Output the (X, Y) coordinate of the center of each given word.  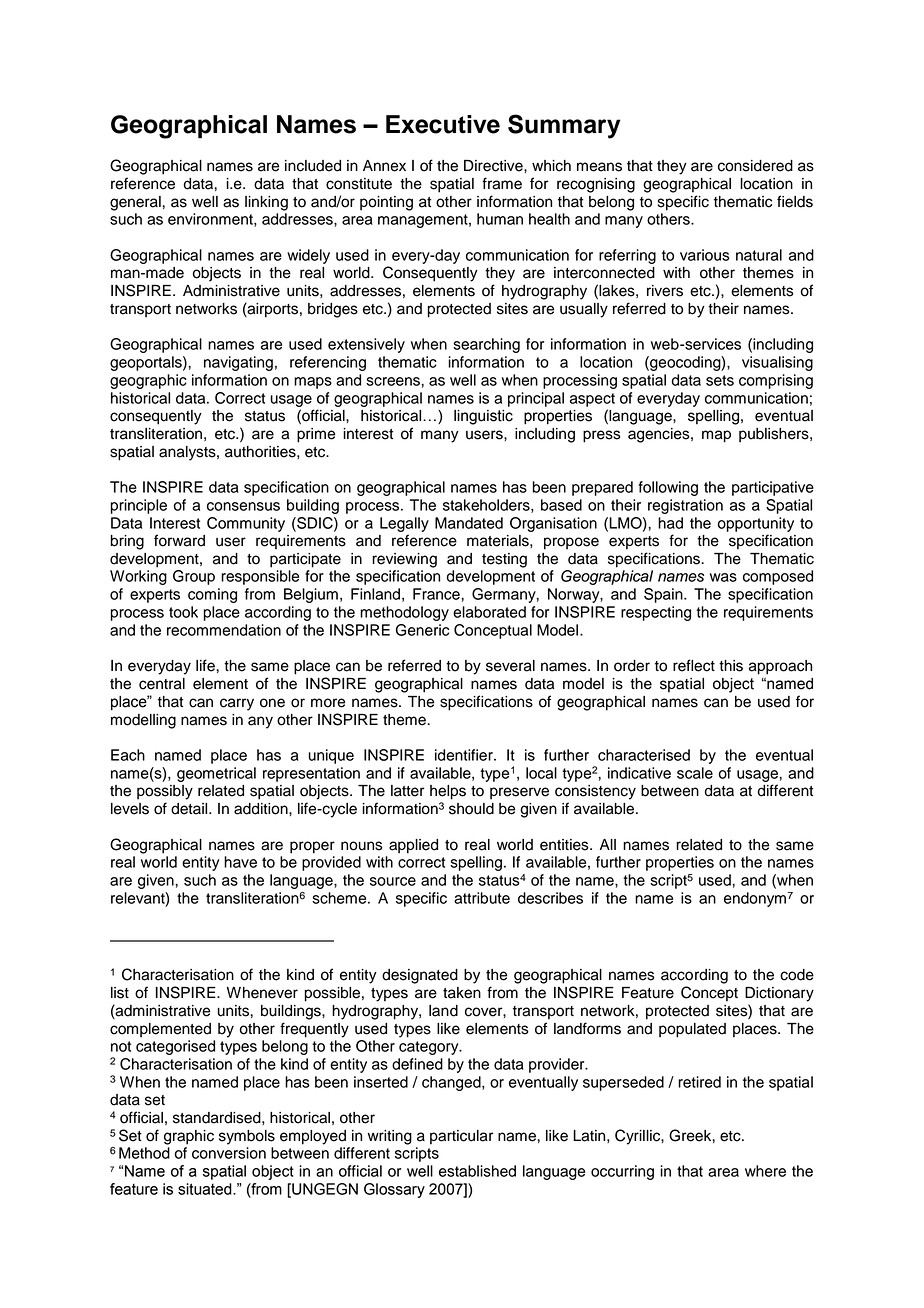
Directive (494, 166)
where (765, 1171)
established (477, 1171)
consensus (243, 506)
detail (190, 809)
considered (755, 166)
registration (685, 506)
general (136, 203)
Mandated (469, 523)
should (471, 809)
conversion (229, 1153)
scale (695, 773)
